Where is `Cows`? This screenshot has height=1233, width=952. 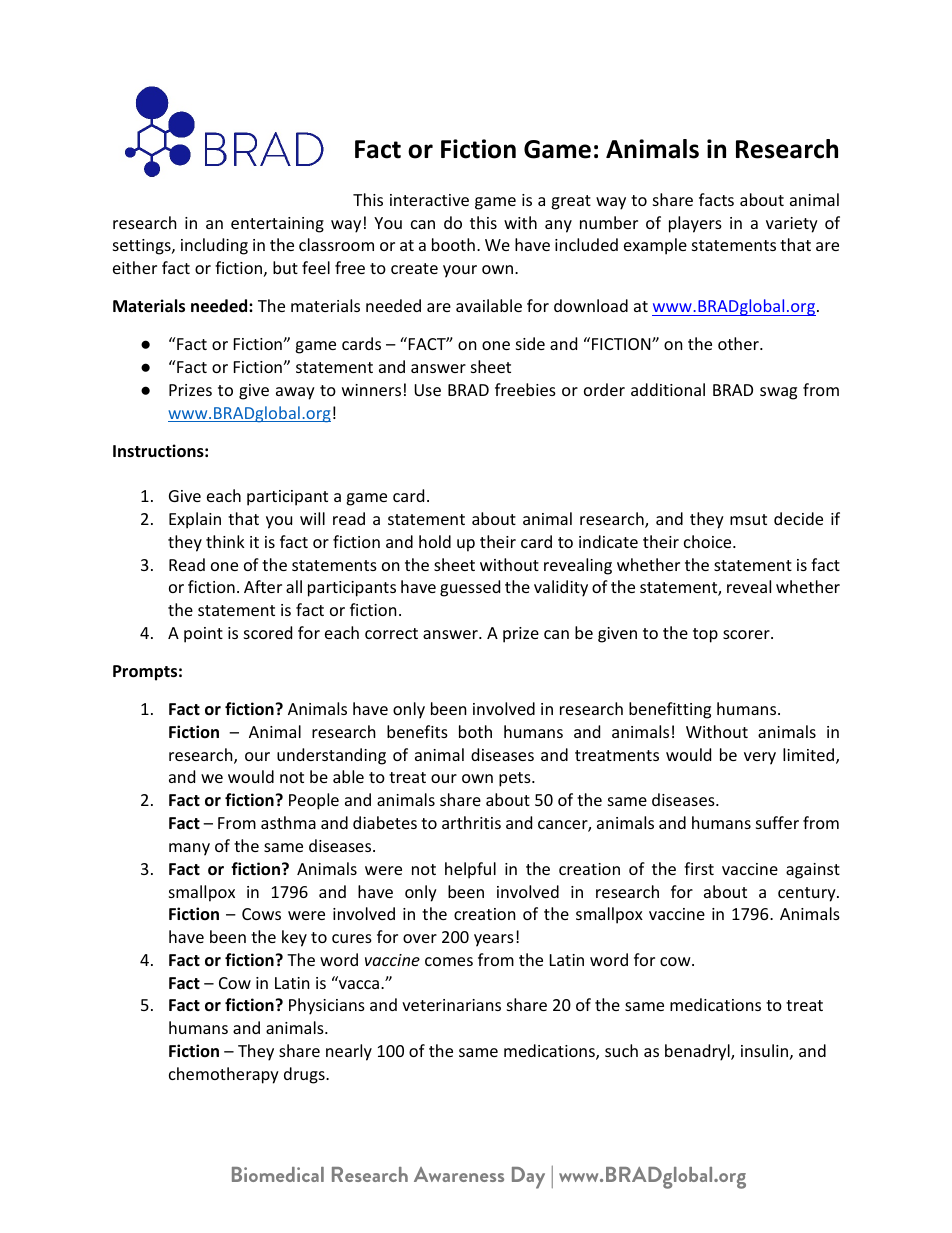 Cows is located at coordinates (261, 914).
